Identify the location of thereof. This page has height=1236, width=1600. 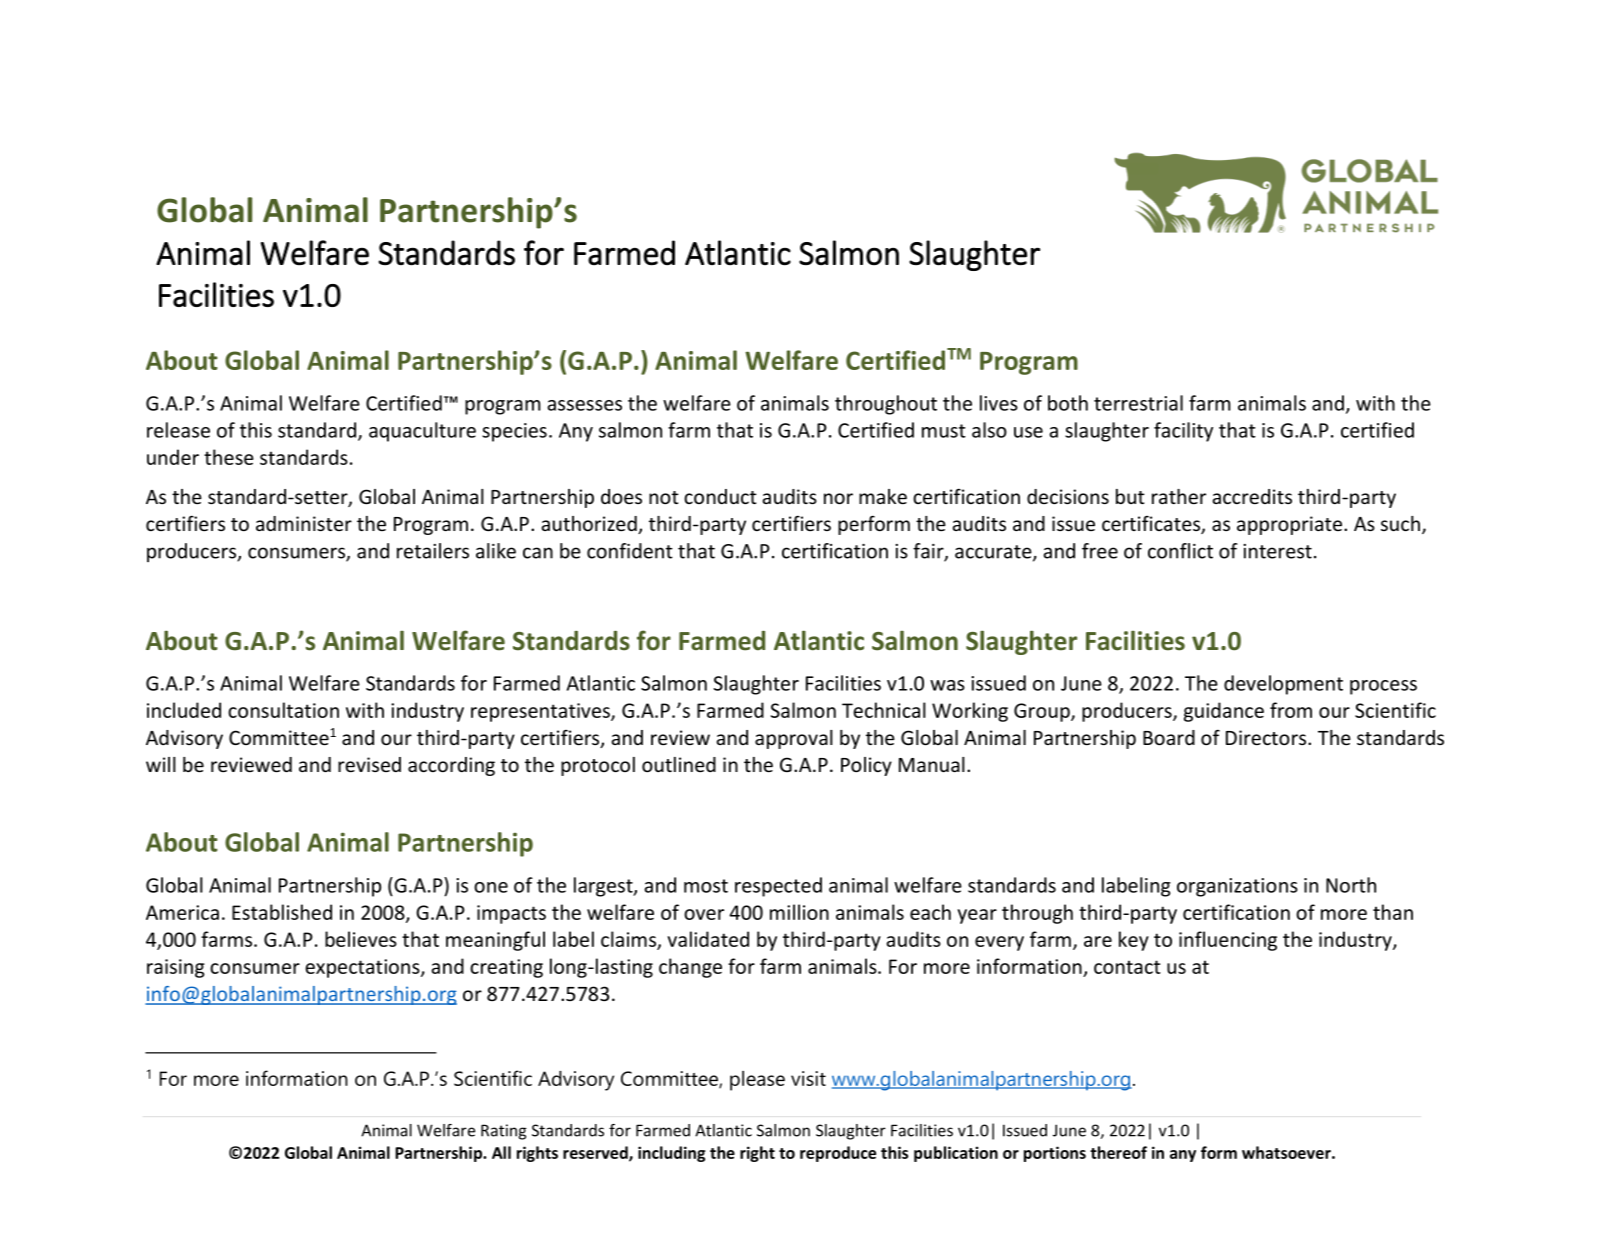
(1118, 1152).
